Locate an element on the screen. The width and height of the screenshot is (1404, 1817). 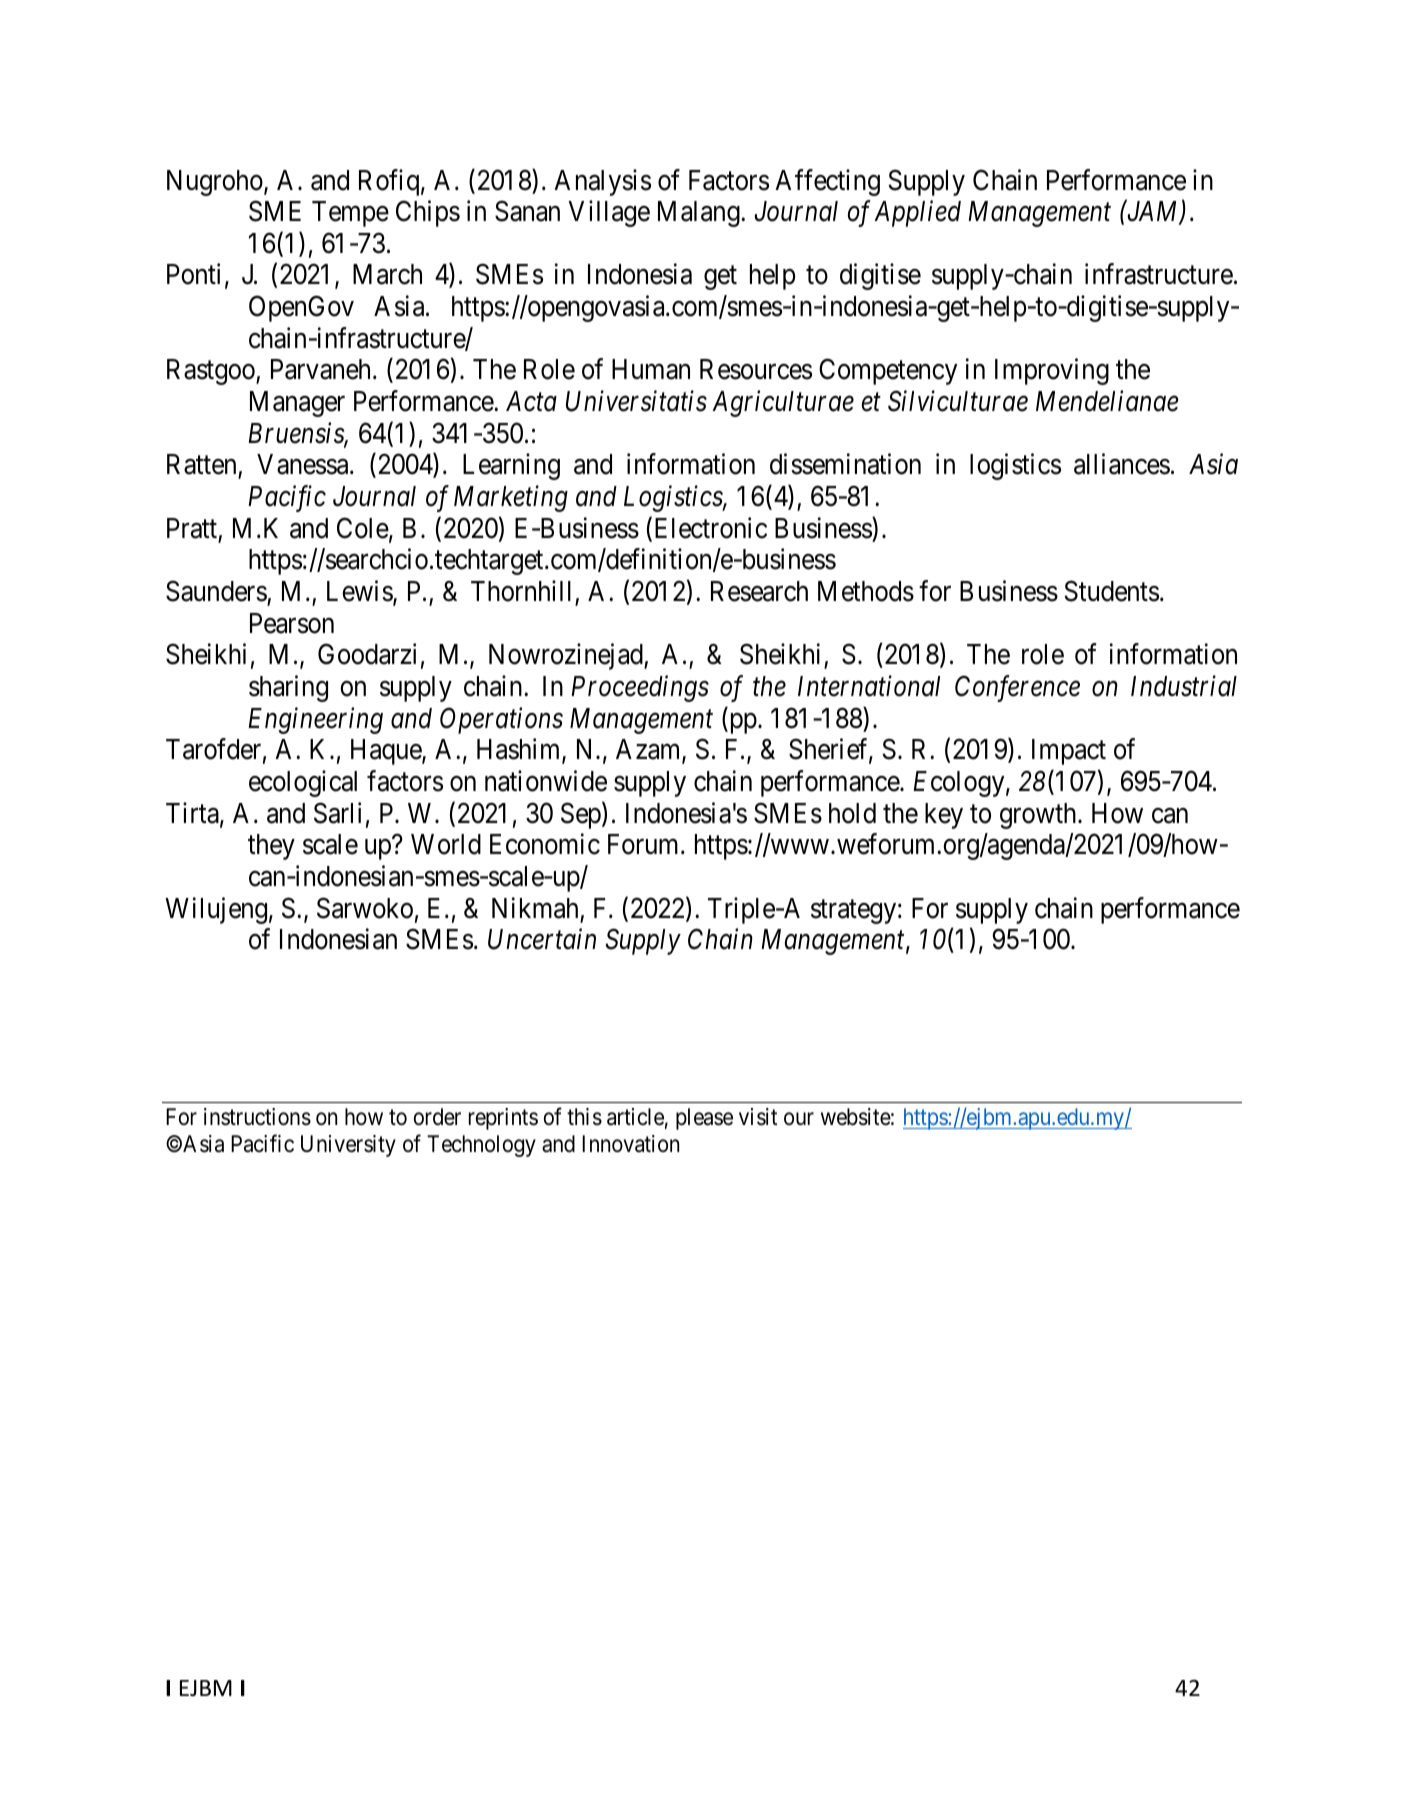
Applied is located at coordinates (917, 213).
